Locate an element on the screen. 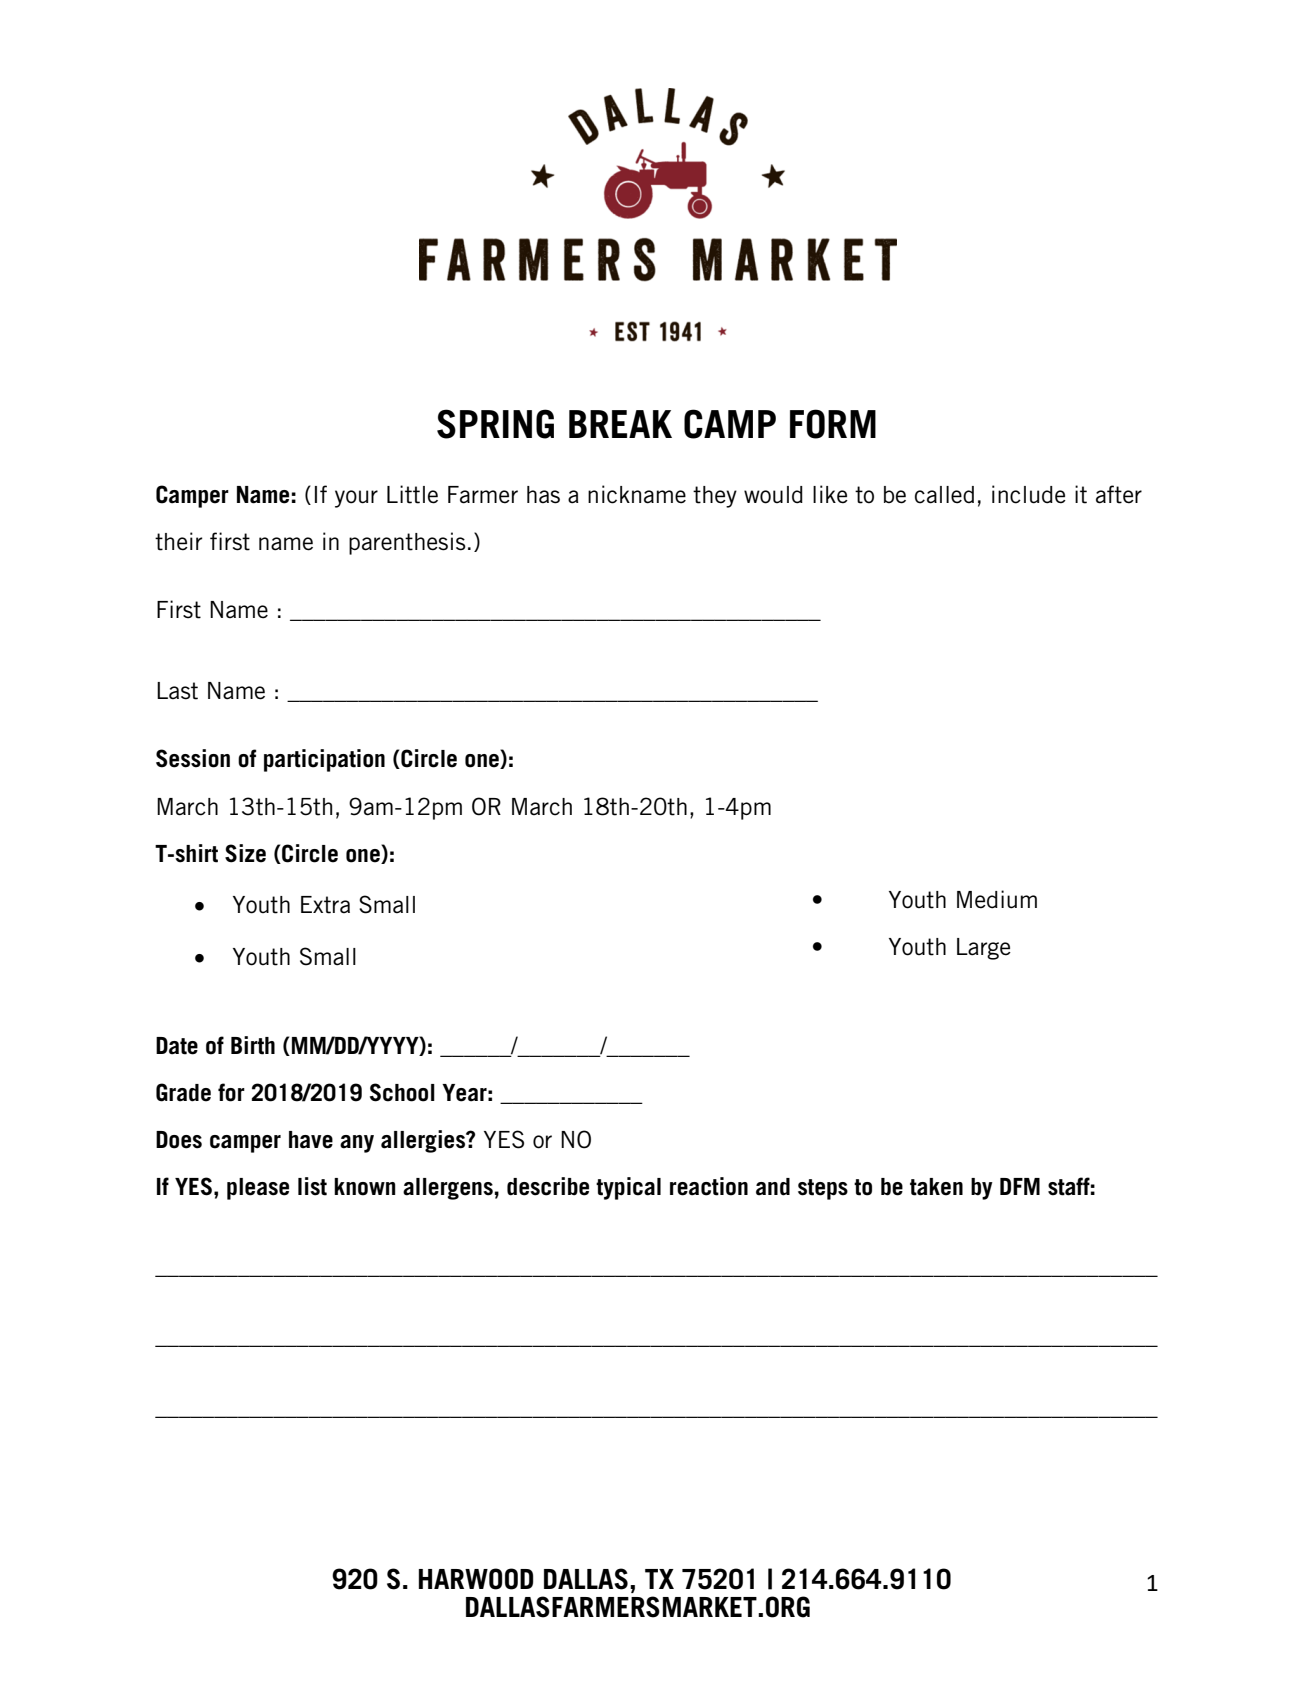 Image resolution: width=1312 pixels, height=1698 pixels. typical is located at coordinates (628, 1188).
